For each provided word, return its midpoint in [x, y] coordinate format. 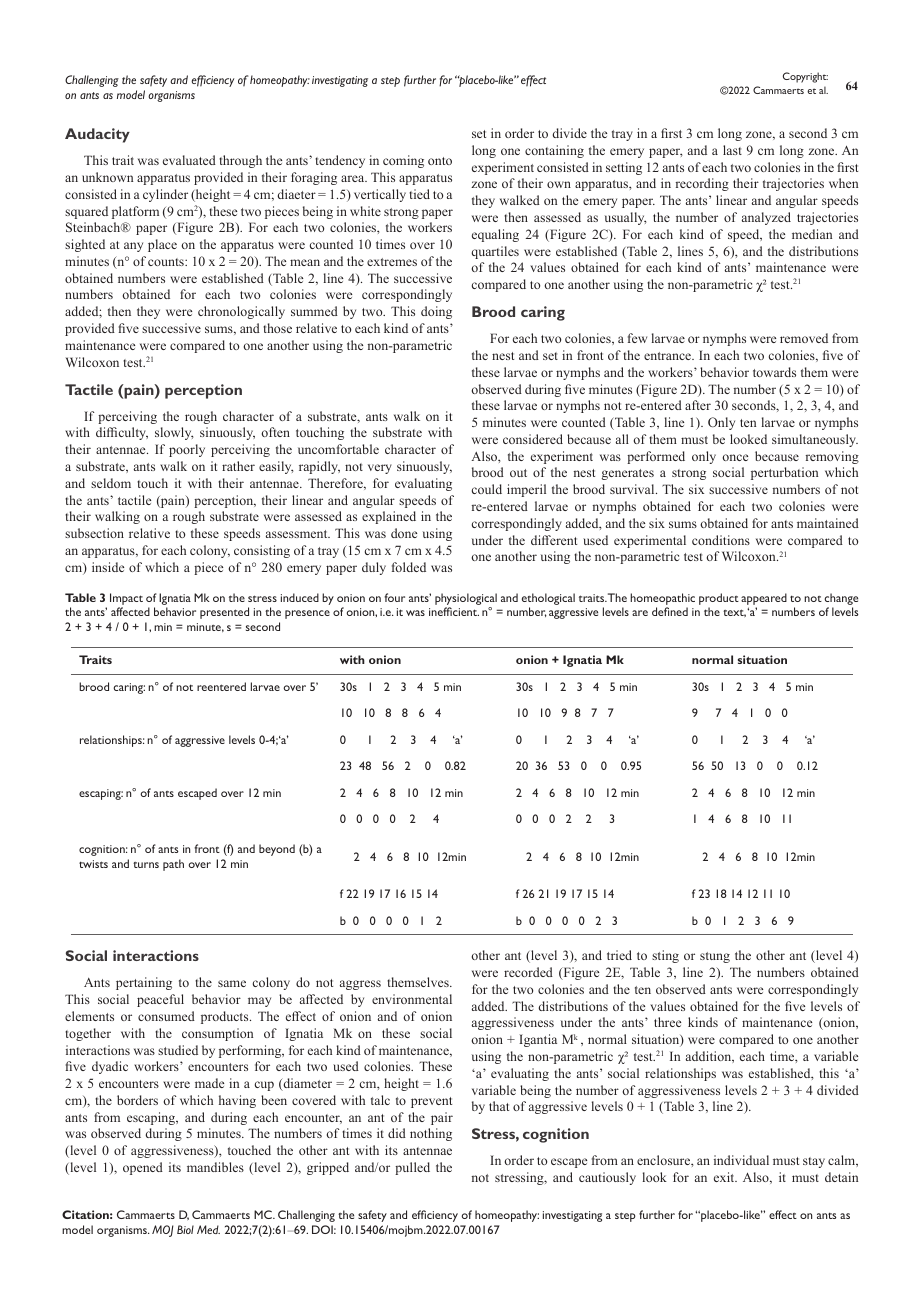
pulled [412, 1168]
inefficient [454, 611]
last [732, 150]
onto [440, 161]
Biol [185, 1229]
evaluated [189, 160]
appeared [764, 599]
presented [224, 613]
